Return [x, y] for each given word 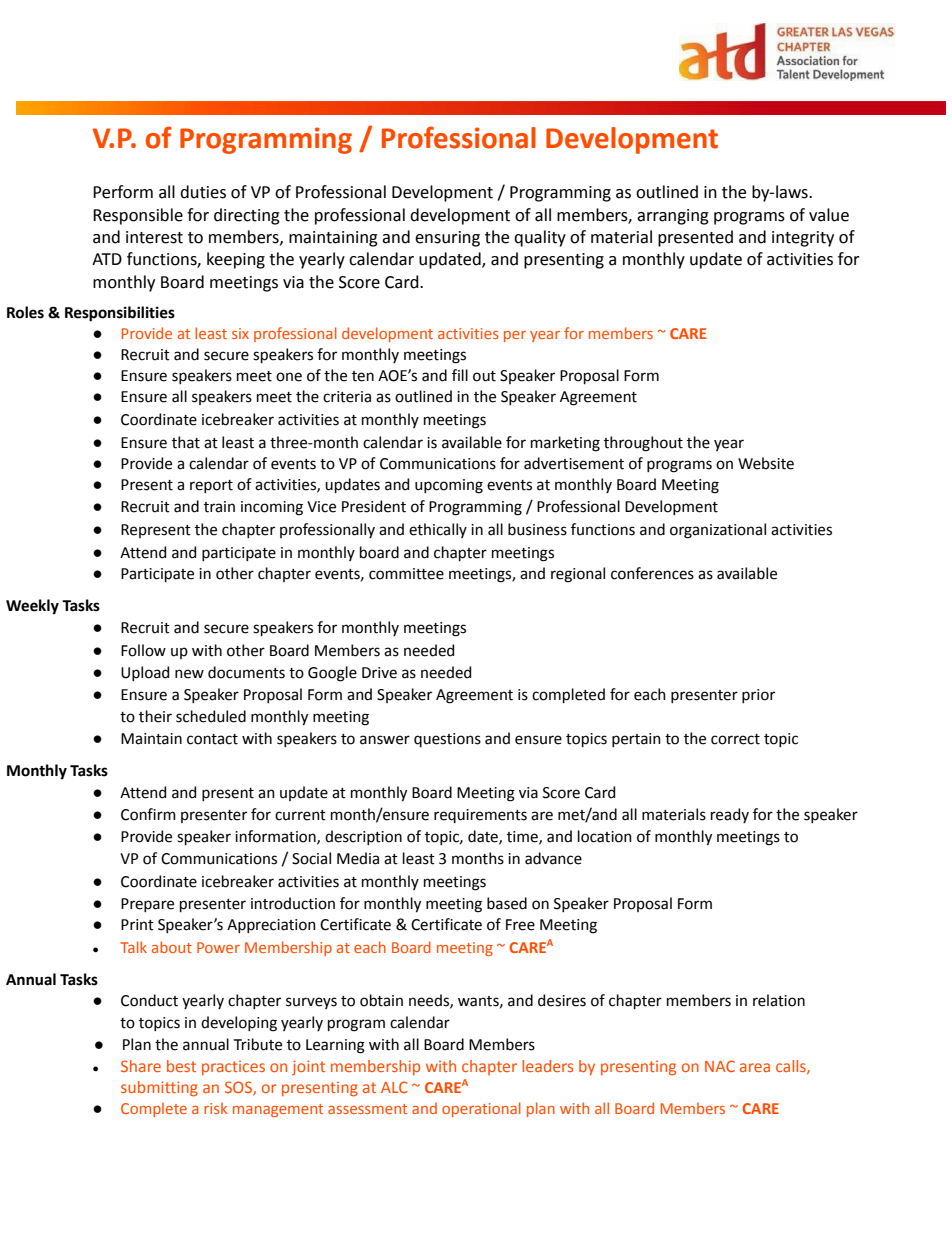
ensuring [447, 239]
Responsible [138, 216]
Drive [379, 673]
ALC [394, 1087]
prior [758, 696]
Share [141, 1066]
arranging [673, 217]
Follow [143, 650]
